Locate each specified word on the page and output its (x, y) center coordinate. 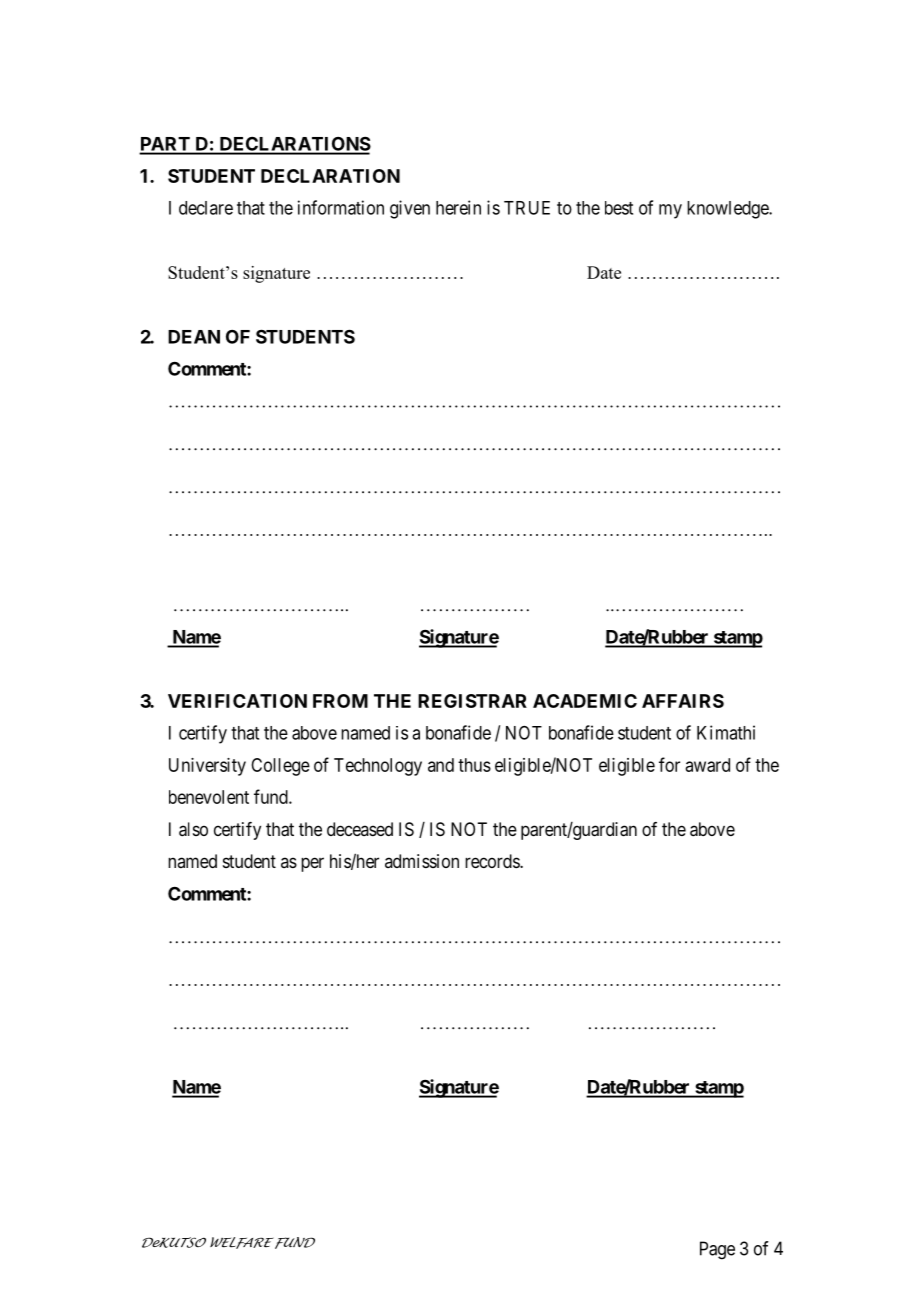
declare (206, 208)
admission (422, 861)
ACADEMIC (585, 701)
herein (458, 207)
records (493, 861)
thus (474, 765)
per (312, 864)
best (619, 208)
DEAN (194, 337)
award (707, 765)
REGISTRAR (472, 701)
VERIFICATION (237, 701)
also (193, 829)
